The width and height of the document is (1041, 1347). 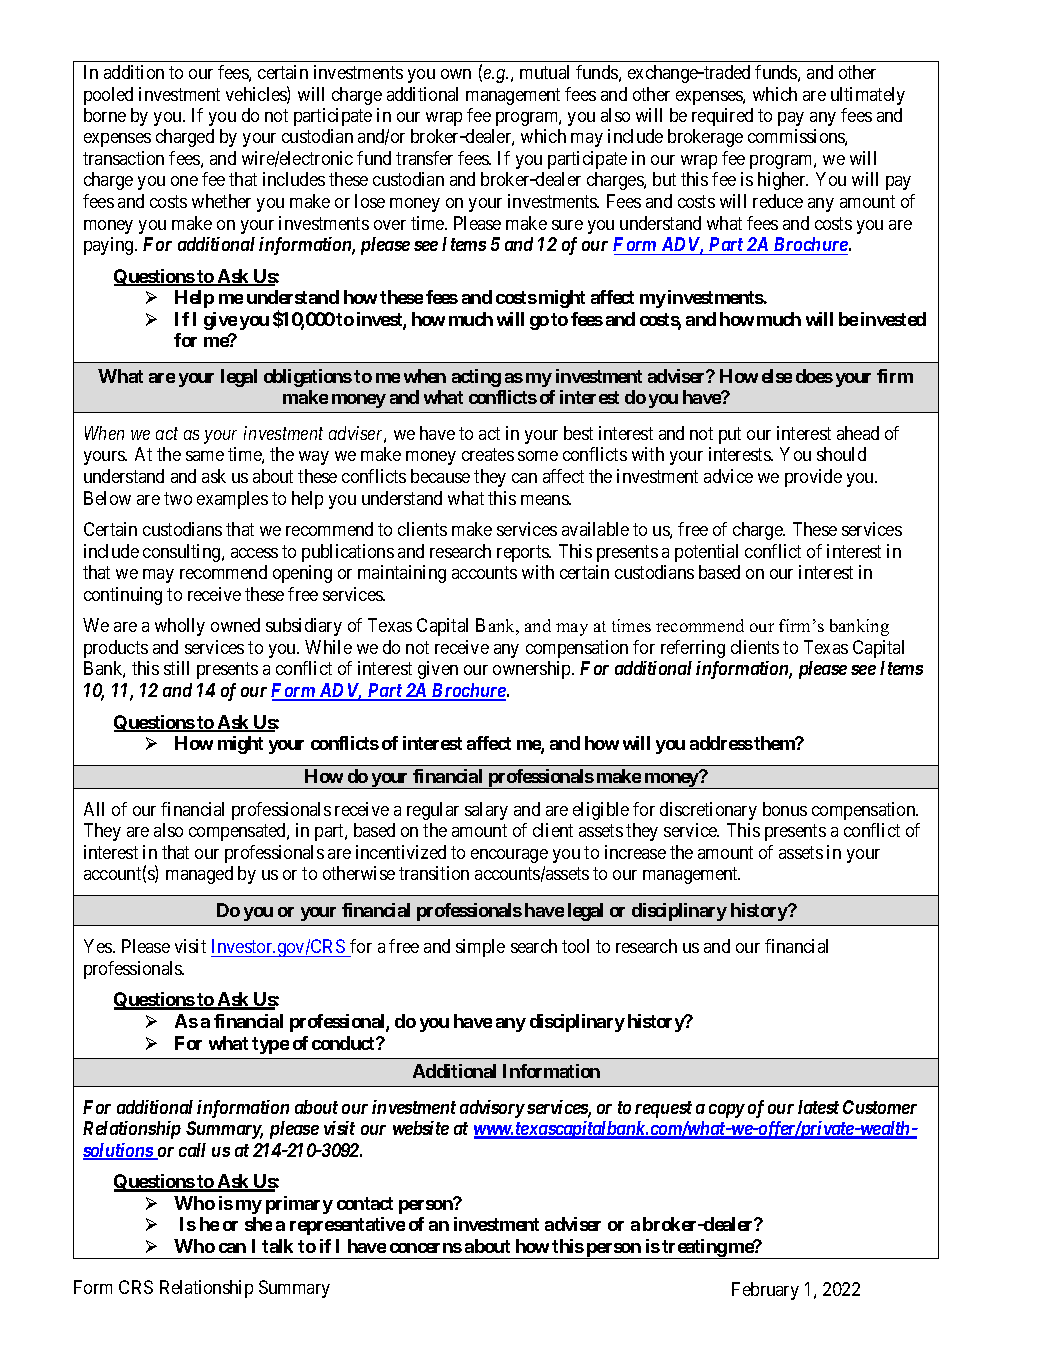 What do you see at coordinates (258, 1224) in the document?
I see `she` at bounding box center [258, 1224].
